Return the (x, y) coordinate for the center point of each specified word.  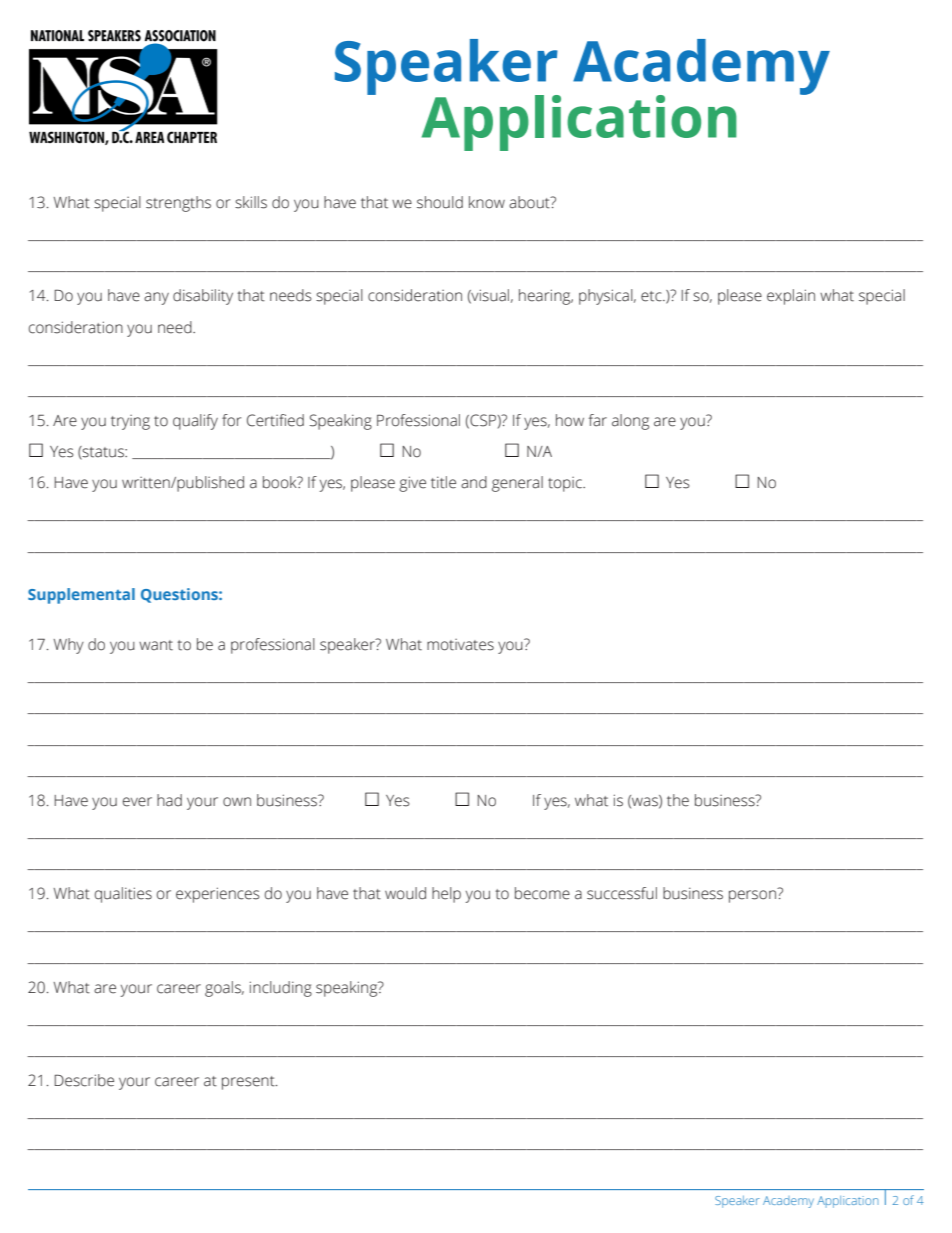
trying (130, 422)
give (412, 484)
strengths (178, 204)
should (440, 202)
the (678, 800)
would (405, 893)
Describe (84, 1080)
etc (652, 296)
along (630, 422)
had (169, 800)
